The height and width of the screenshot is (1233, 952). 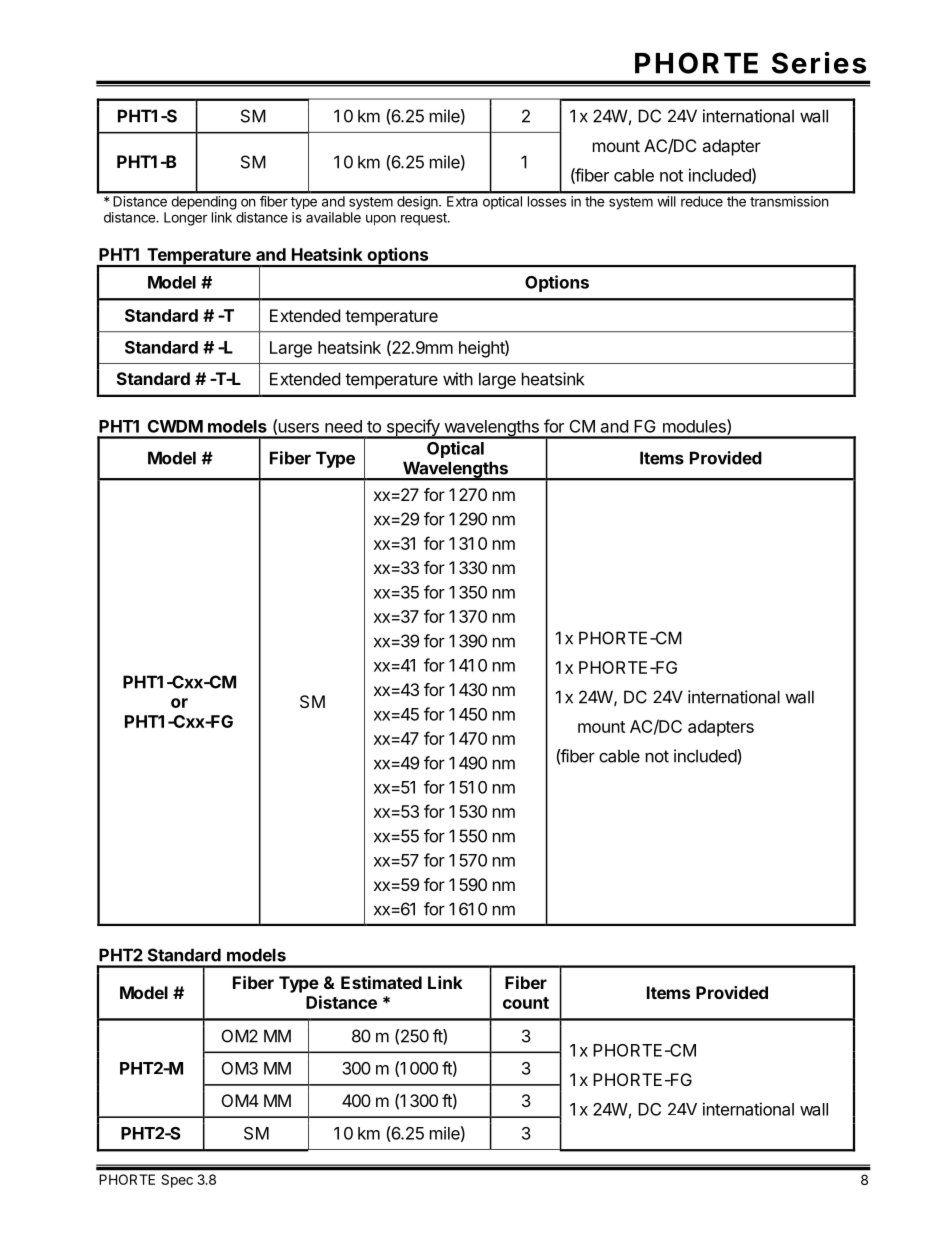 What do you see at coordinates (381, 982) in the screenshot?
I see `Estimated` at bounding box center [381, 982].
